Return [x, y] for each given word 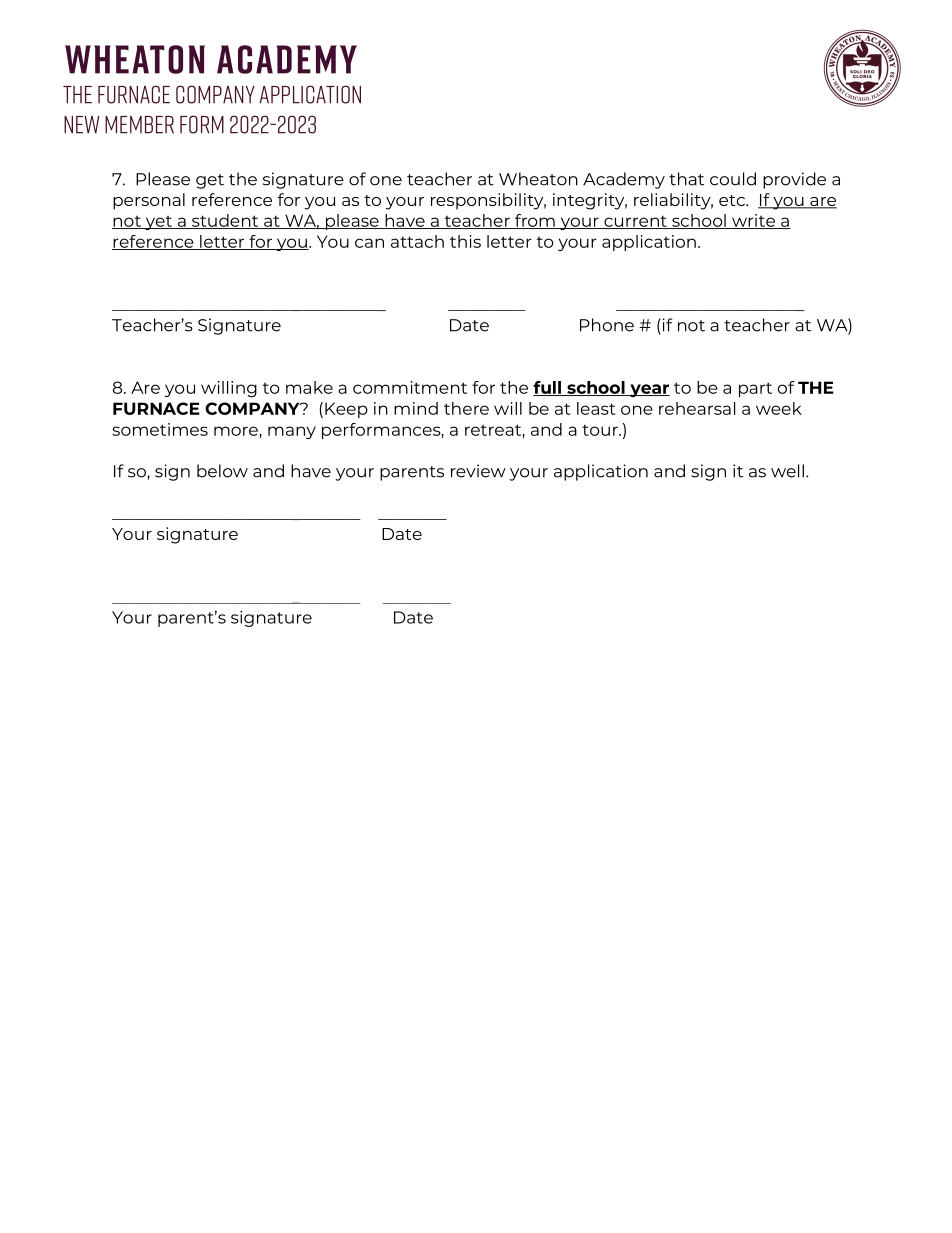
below [222, 471]
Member [139, 125]
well [787, 471]
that [686, 179]
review [478, 471]
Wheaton [538, 179]
